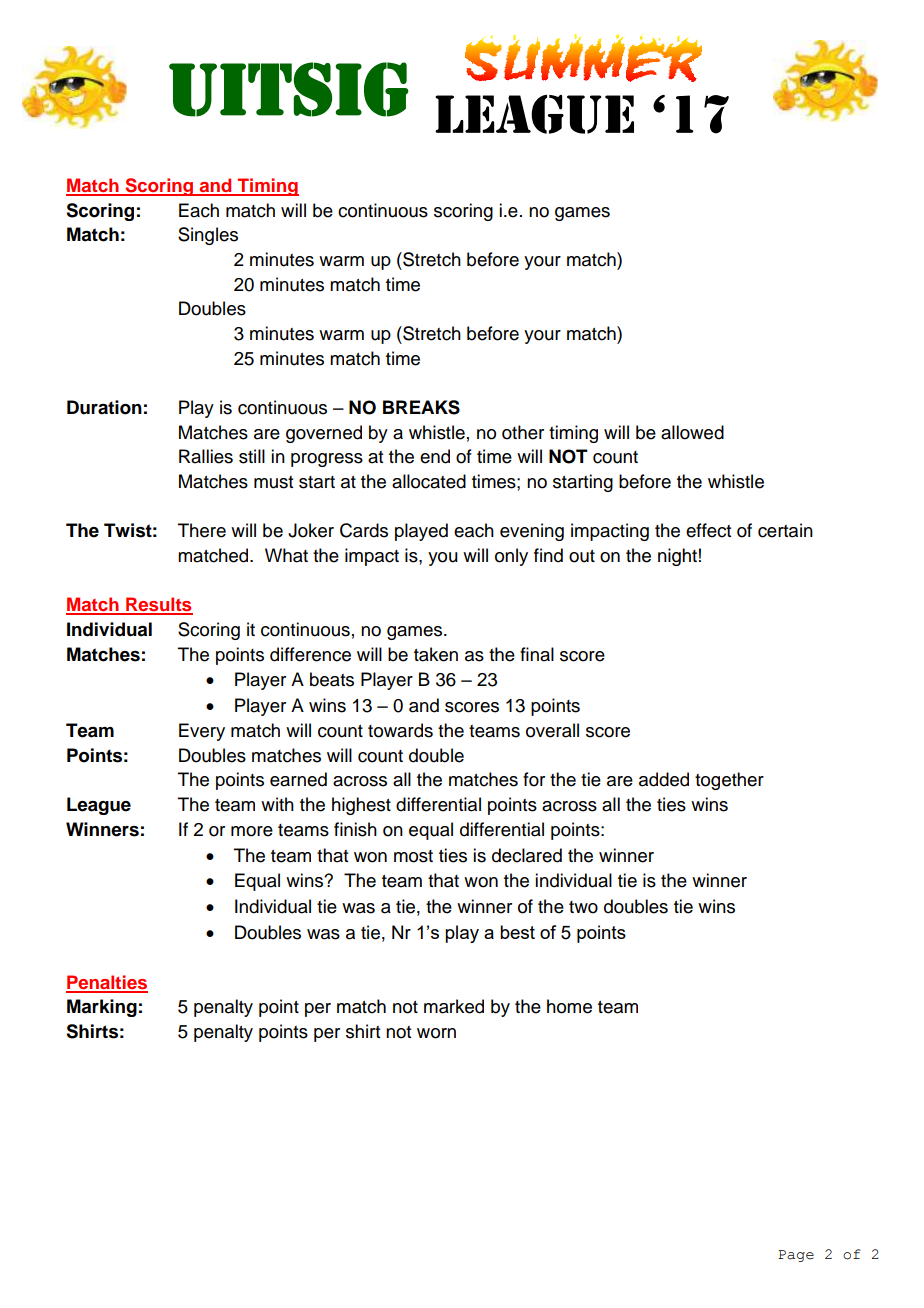 This document has height=1308, width=924. Describe the element at coordinates (102, 1008) in the document. I see `Marking` at that location.
